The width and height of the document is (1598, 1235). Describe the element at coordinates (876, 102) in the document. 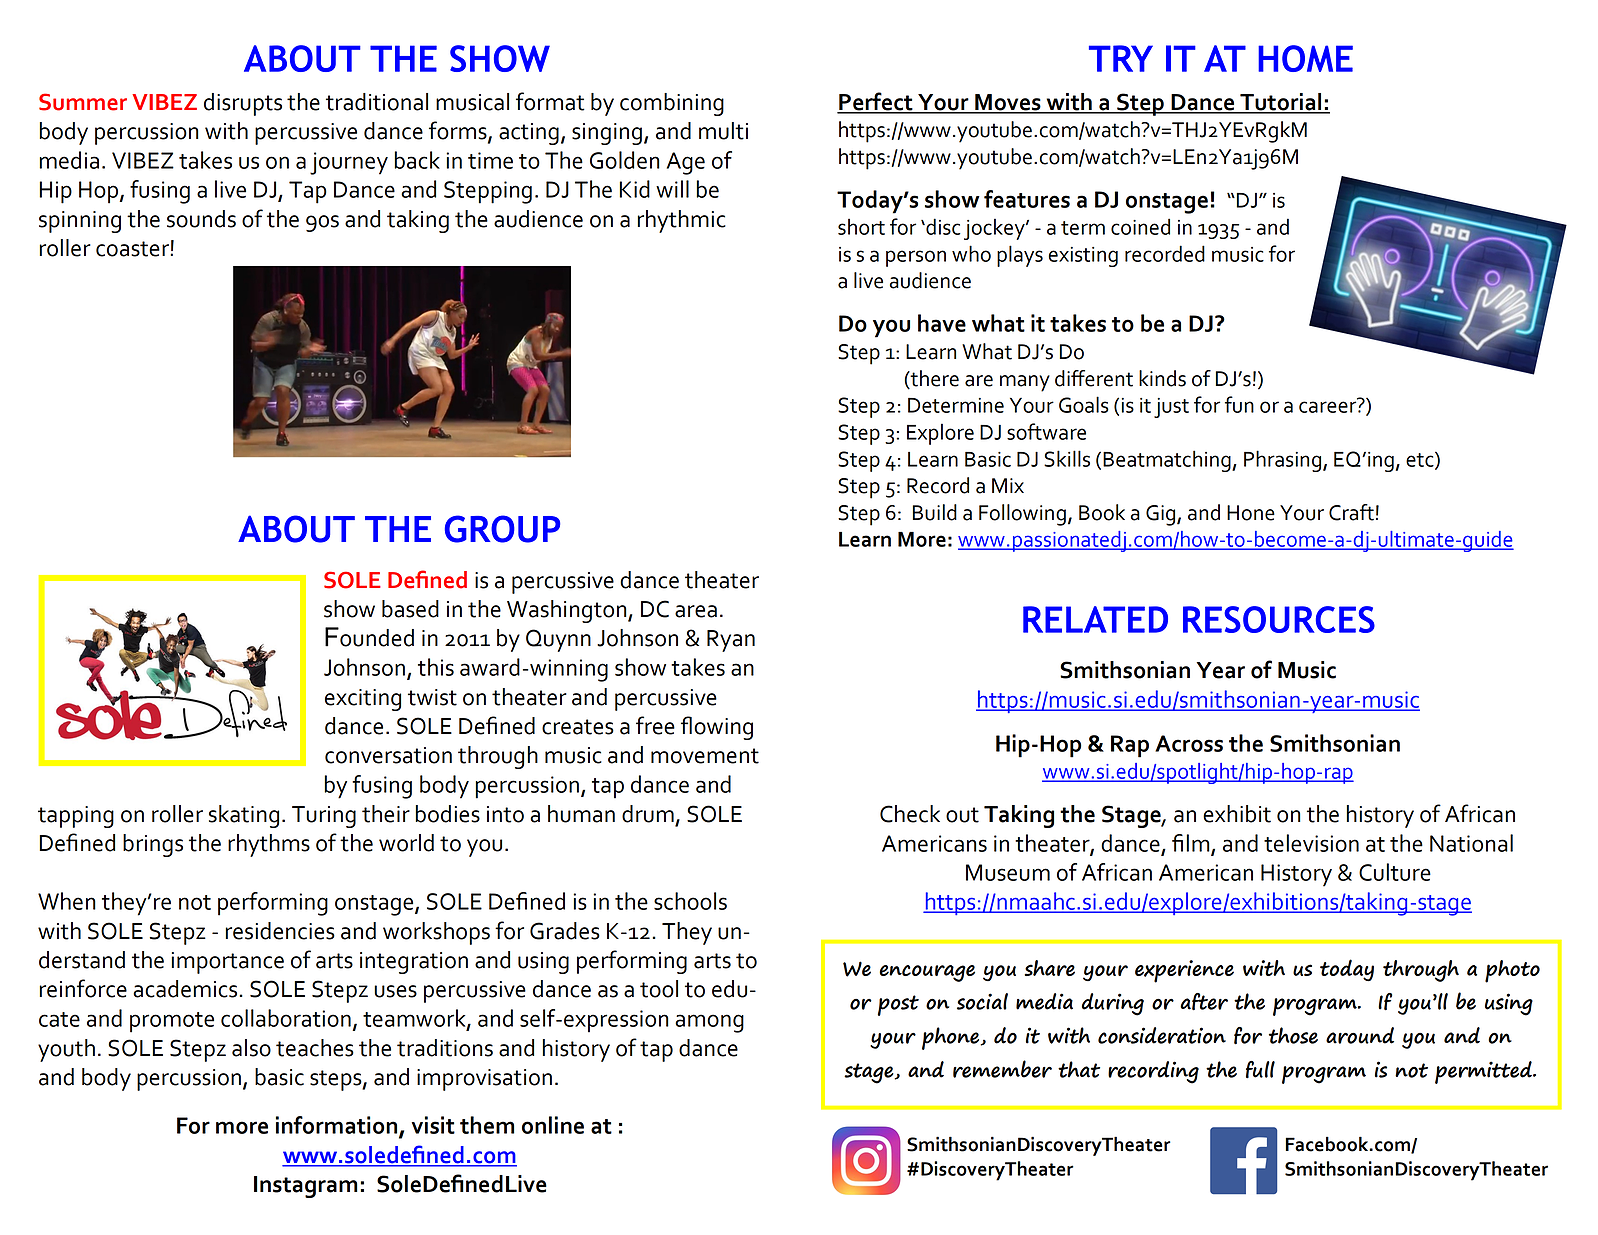

I see `Perfect` at that location.
